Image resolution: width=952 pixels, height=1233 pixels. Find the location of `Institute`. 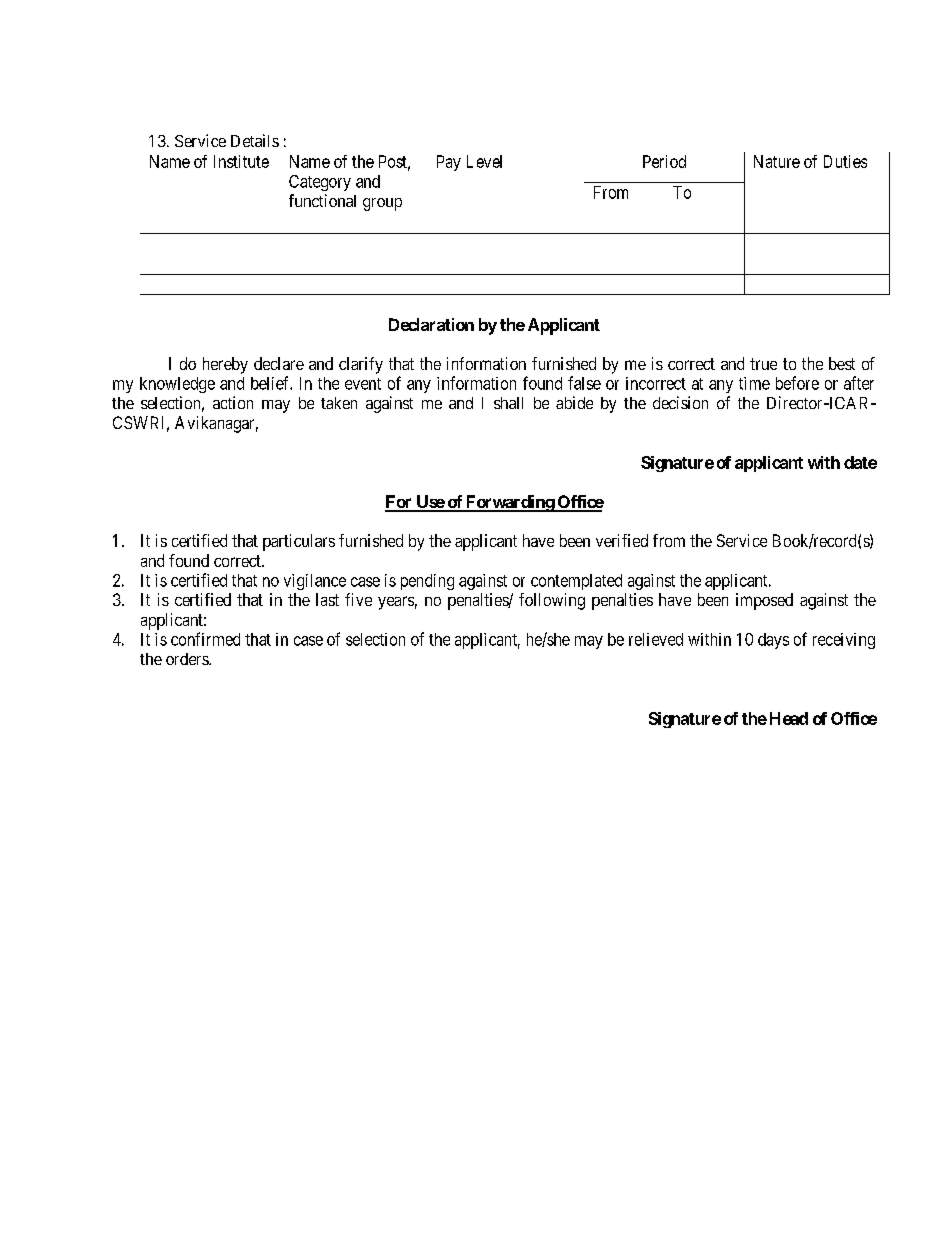

Institute is located at coordinates (241, 161).
